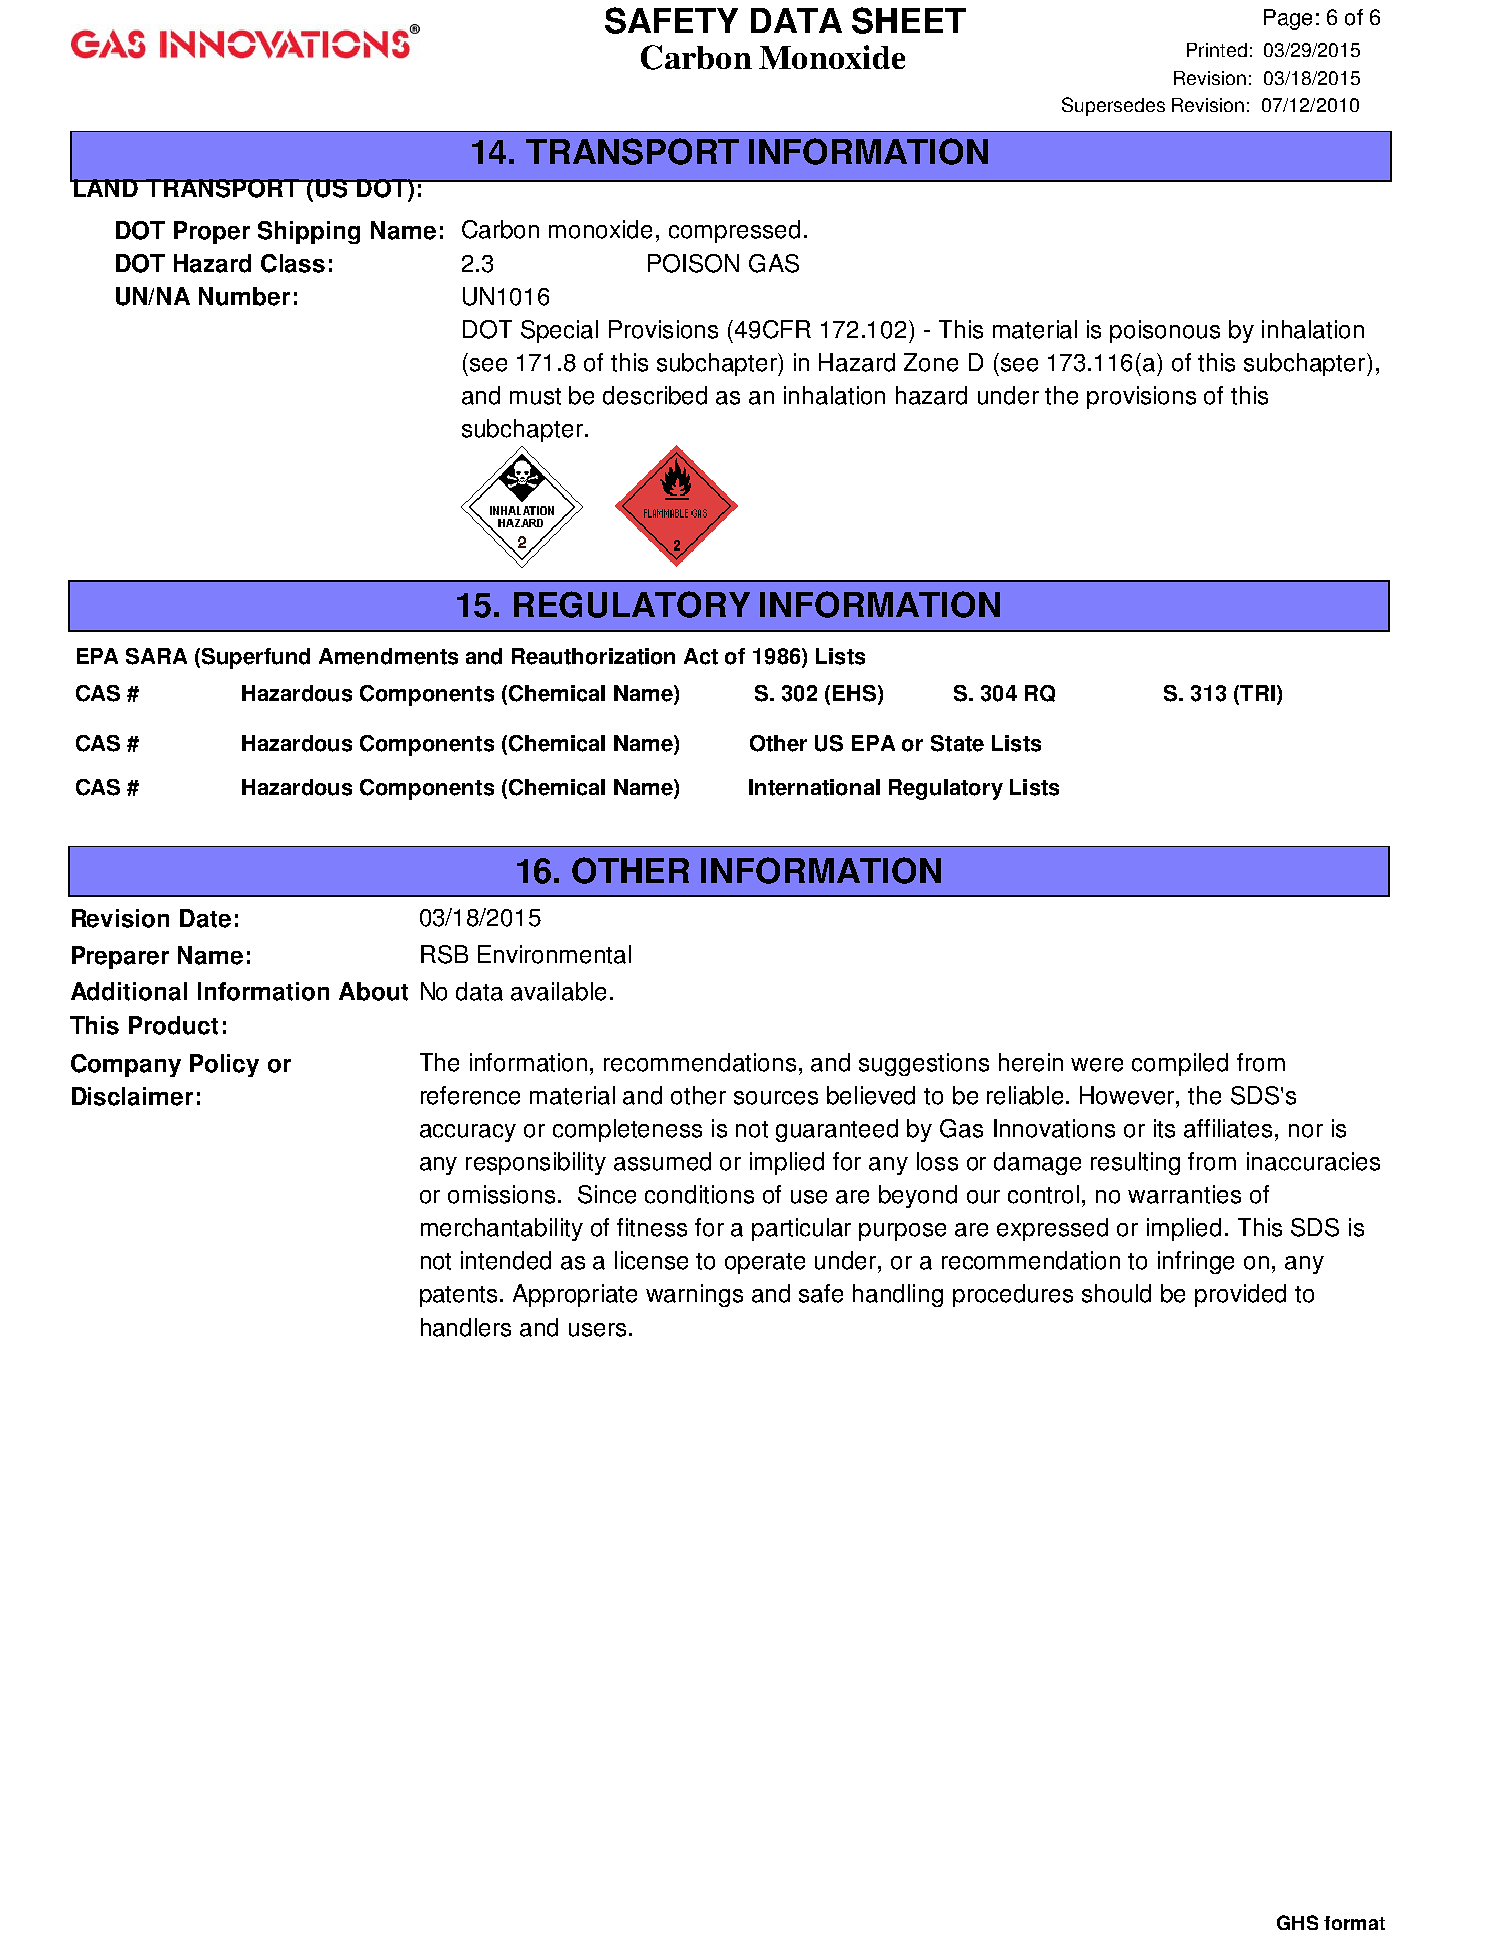 This screenshot has width=1501, height=1942. Describe the element at coordinates (1297, 1922) in the screenshot. I see `GHS` at that location.
